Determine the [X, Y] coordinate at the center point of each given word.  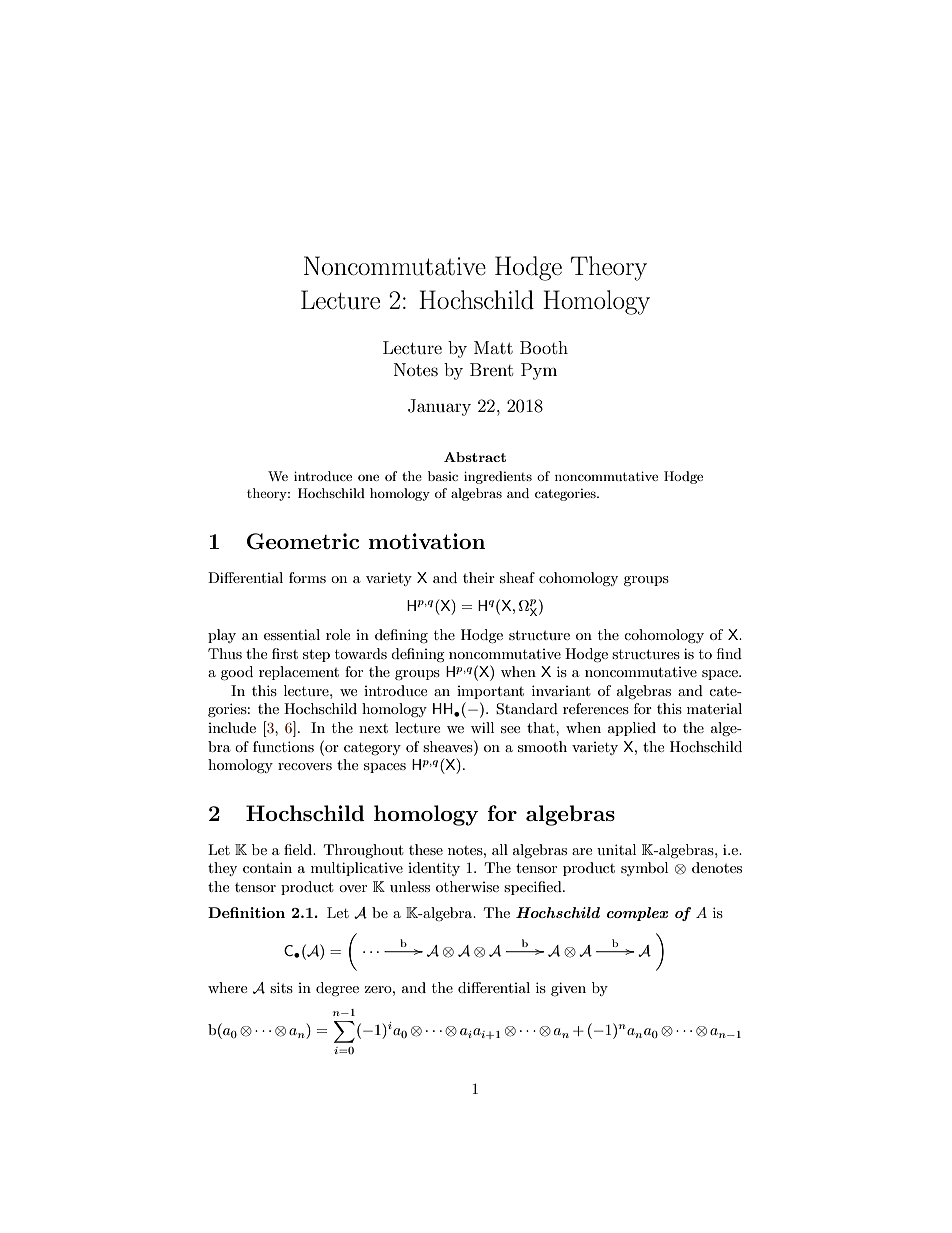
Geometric [303, 541]
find [729, 653]
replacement [299, 673]
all [500, 849]
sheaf [517, 577]
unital [616, 849]
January [439, 407]
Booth [544, 347]
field [299, 849]
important [490, 692]
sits [281, 987]
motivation [427, 541]
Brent [491, 369]
